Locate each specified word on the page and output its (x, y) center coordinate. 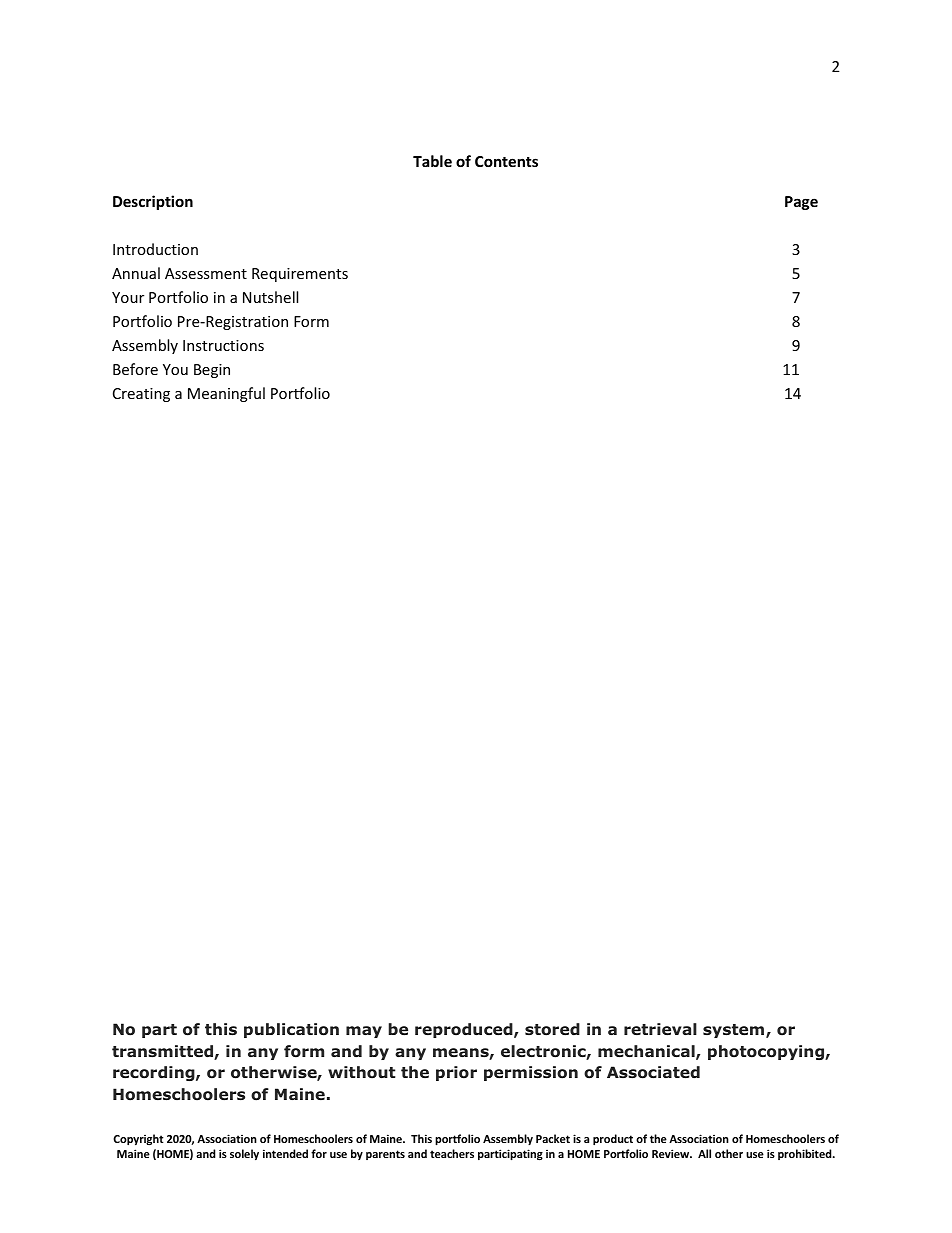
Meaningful (226, 394)
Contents (506, 161)
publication (291, 1030)
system (735, 1031)
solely (244, 1155)
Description (153, 202)
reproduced (465, 1030)
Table (432, 161)
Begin (212, 371)
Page (801, 203)
